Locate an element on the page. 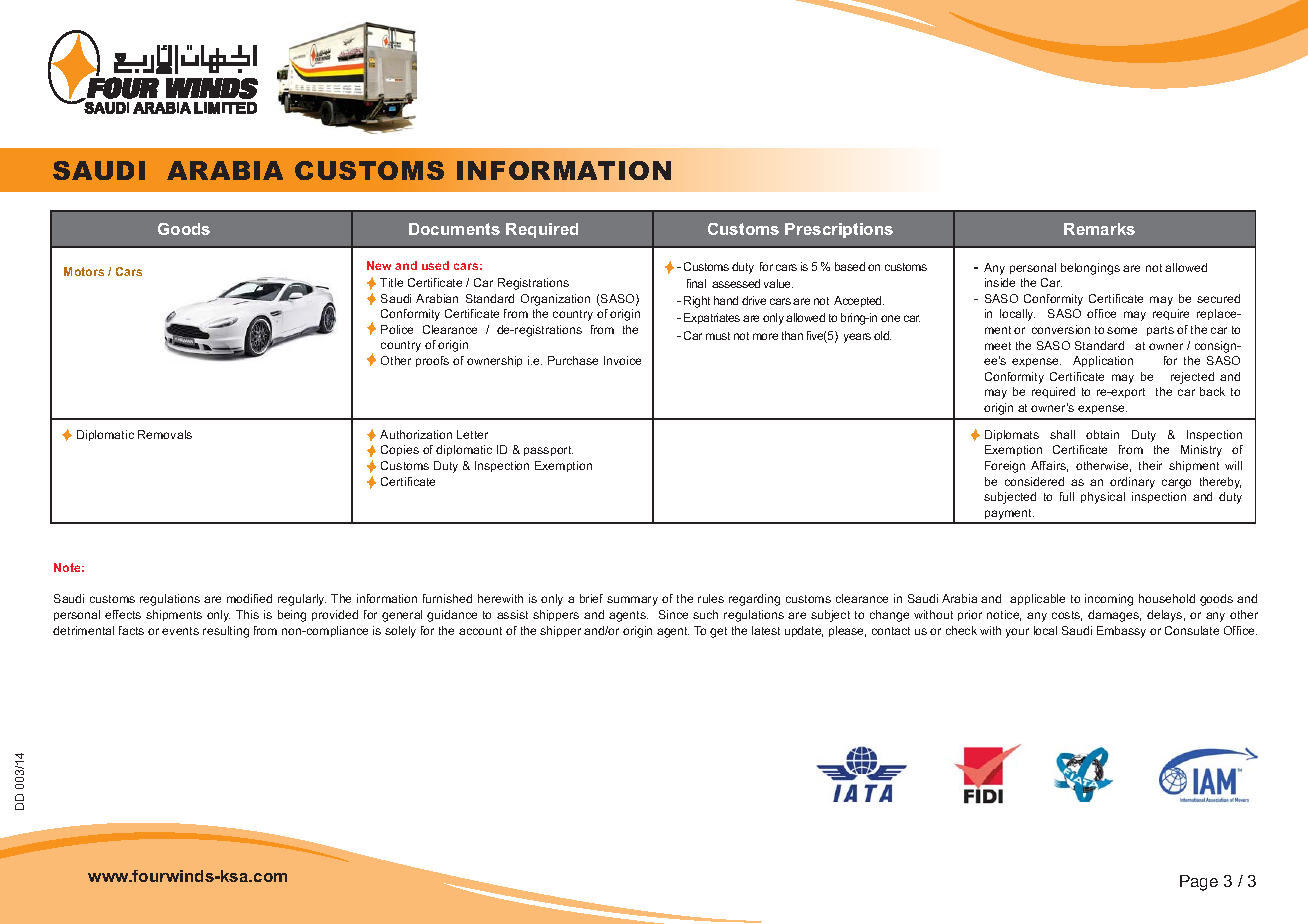  resulting is located at coordinates (226, 632).
